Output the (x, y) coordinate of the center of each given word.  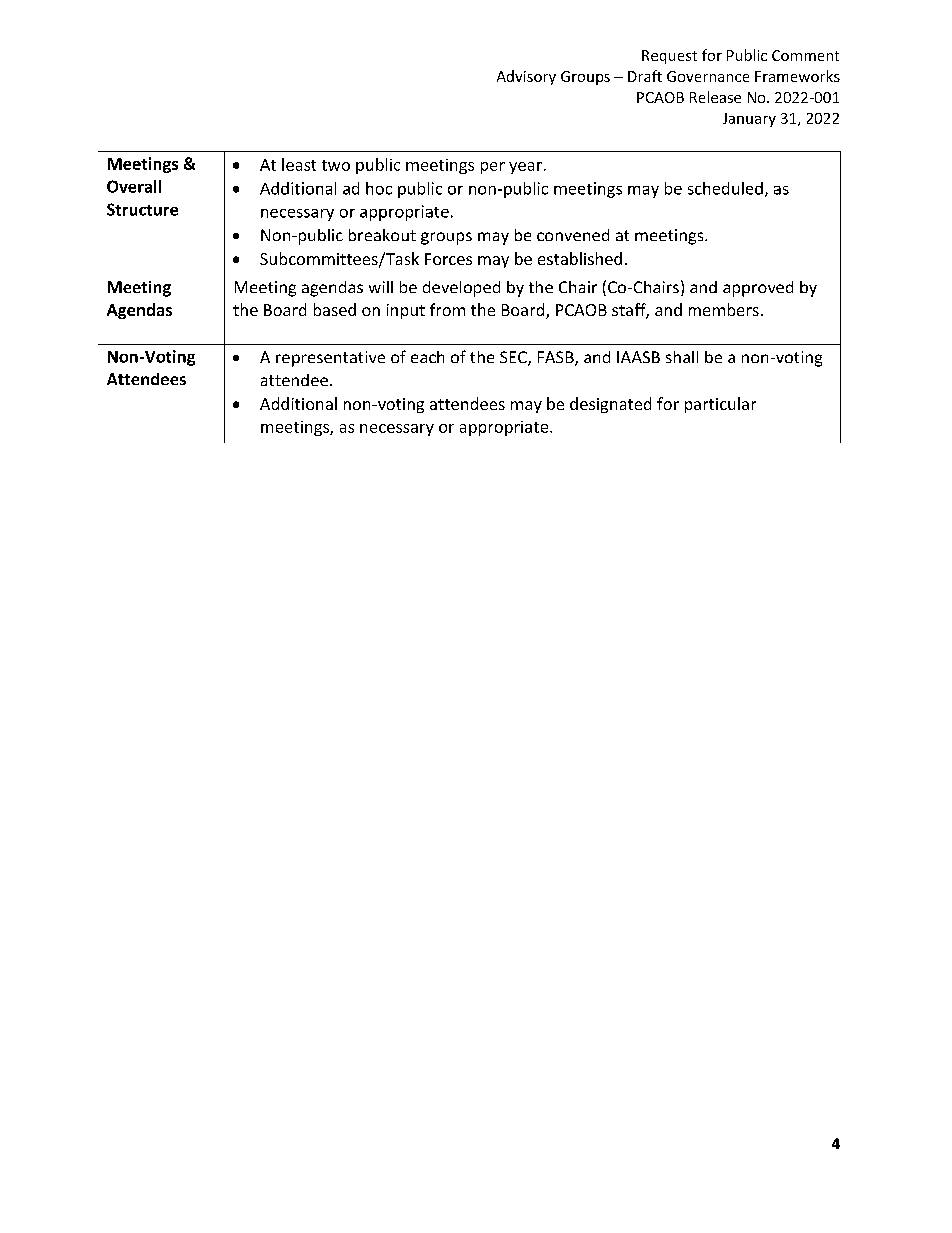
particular (720, 405)
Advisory (526, 77)
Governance (708, 76)
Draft (645, 76)
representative (330, 359)
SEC (514, 358)
